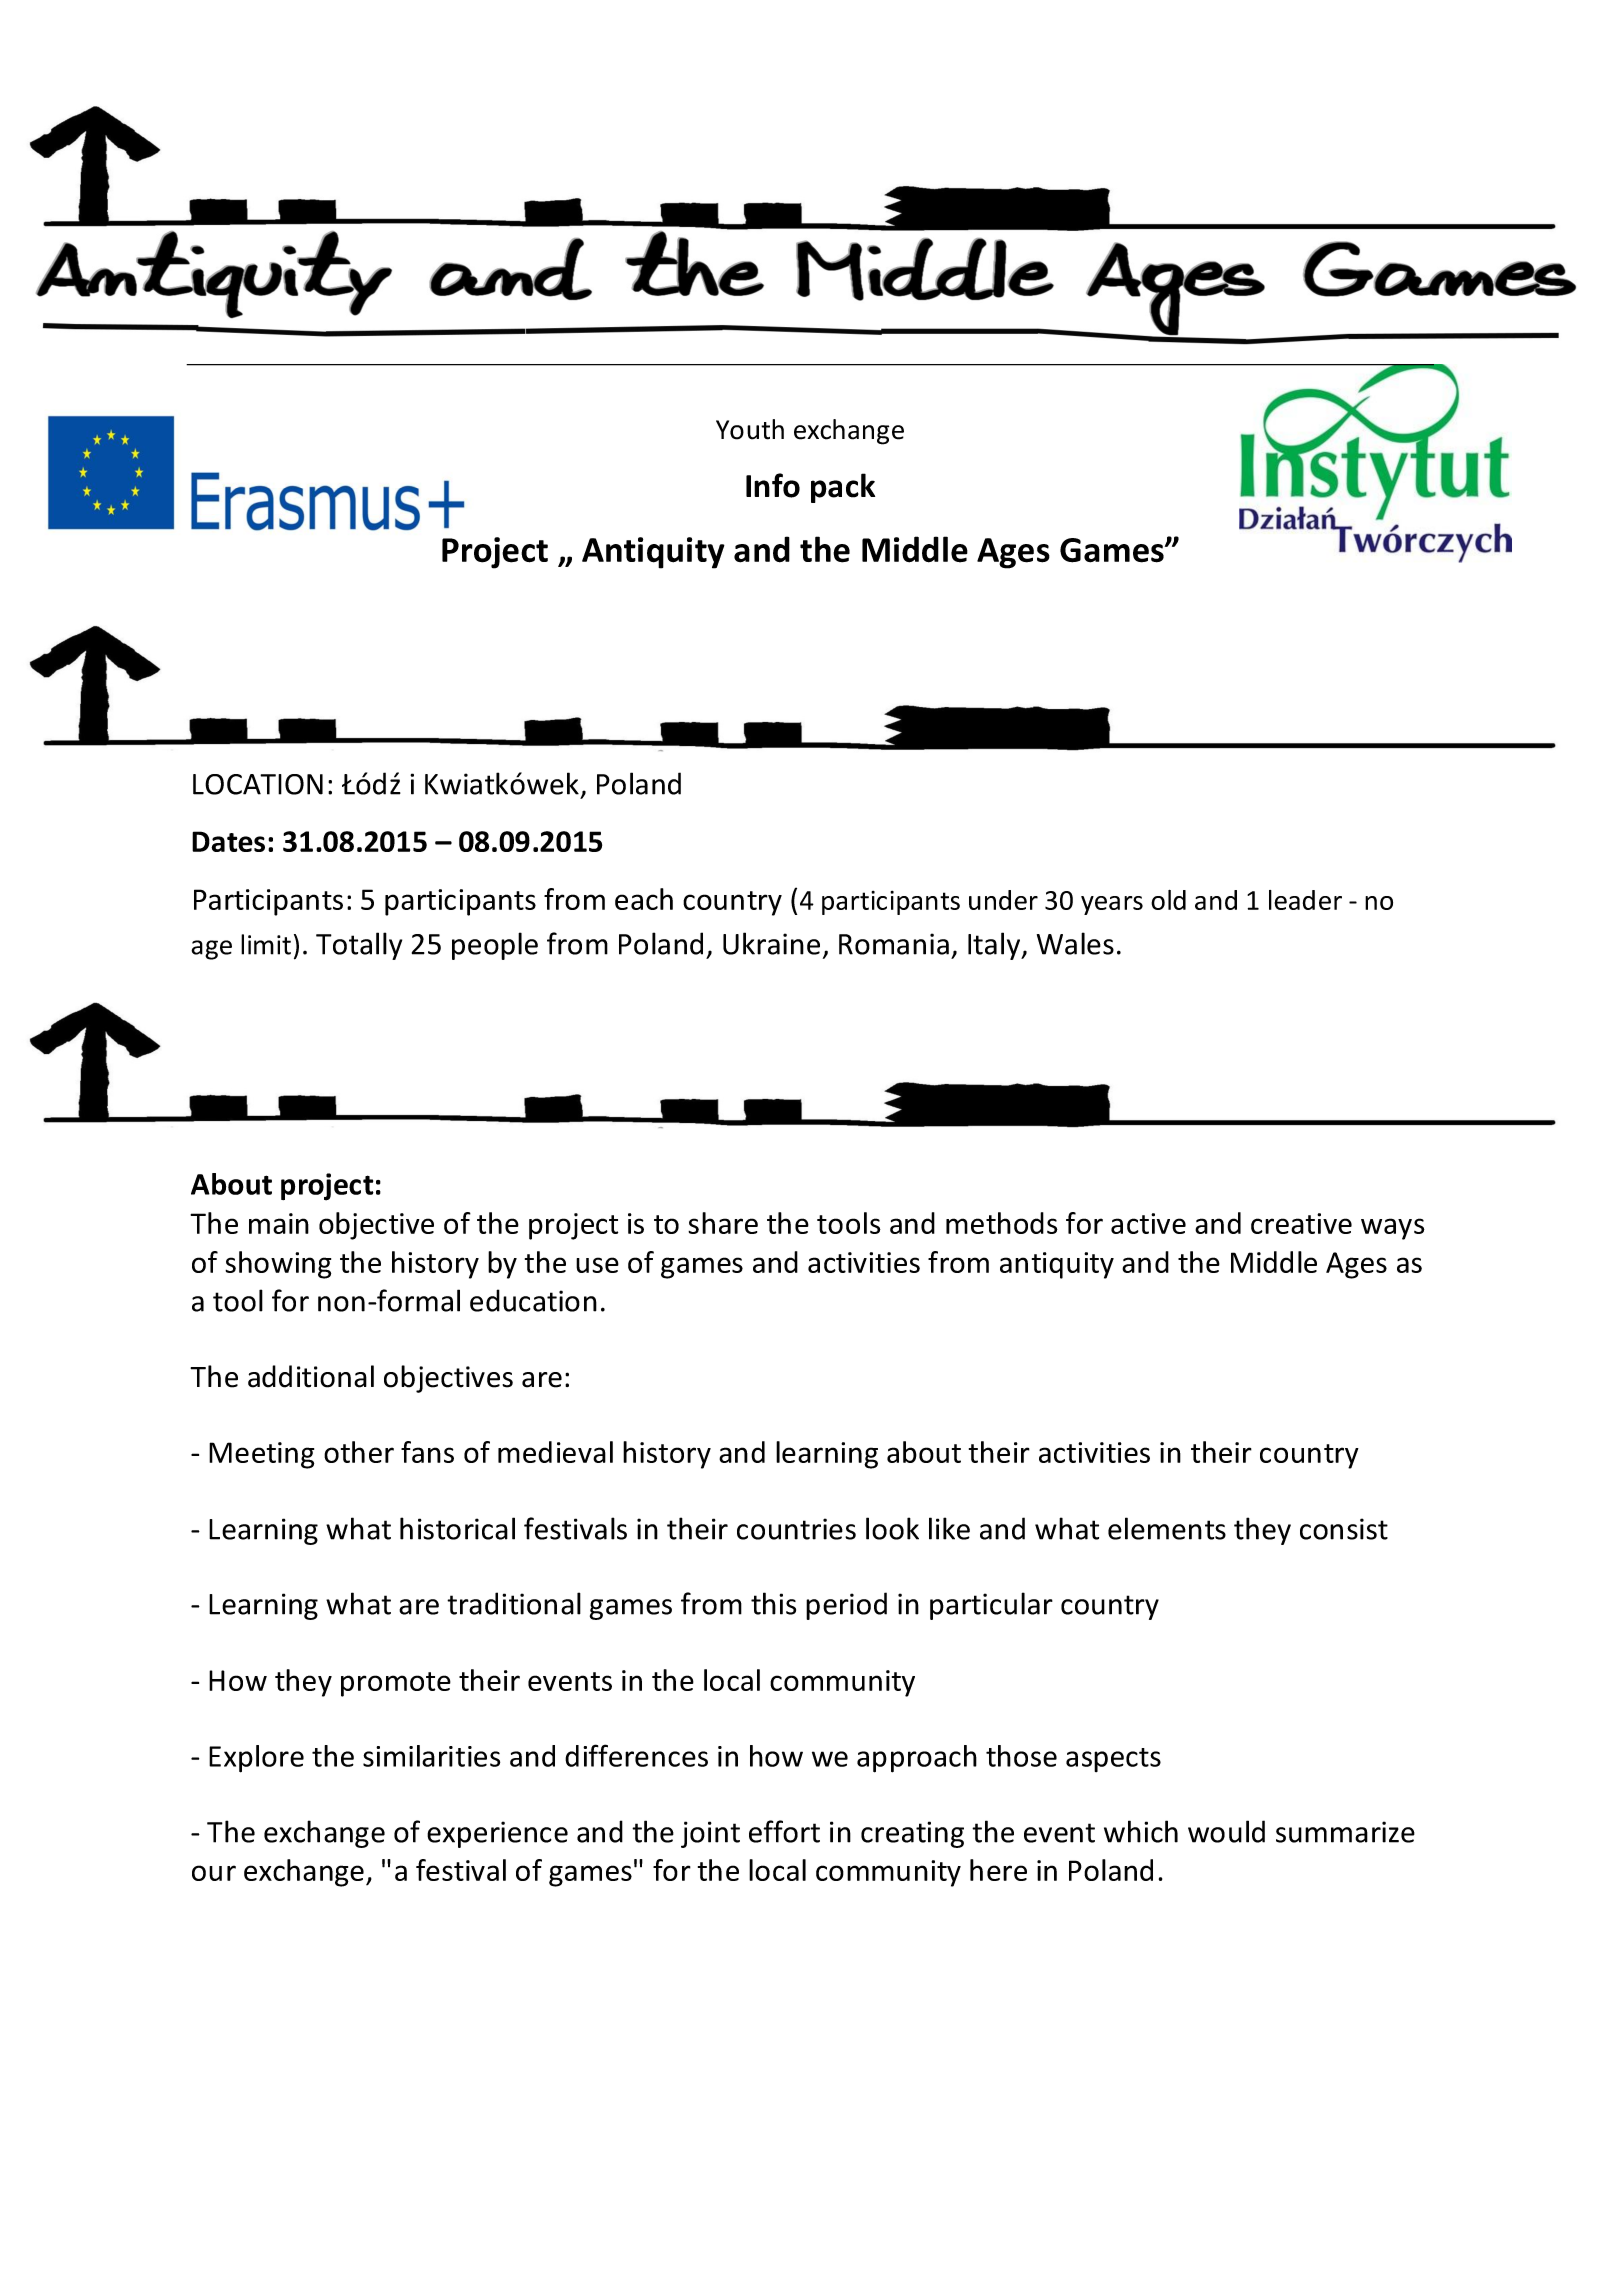 This document has height=2291, width=1619. What do you see at coordinates (796, 1529) in the document?
I see `countries` at bounding box center [796, 1529].
